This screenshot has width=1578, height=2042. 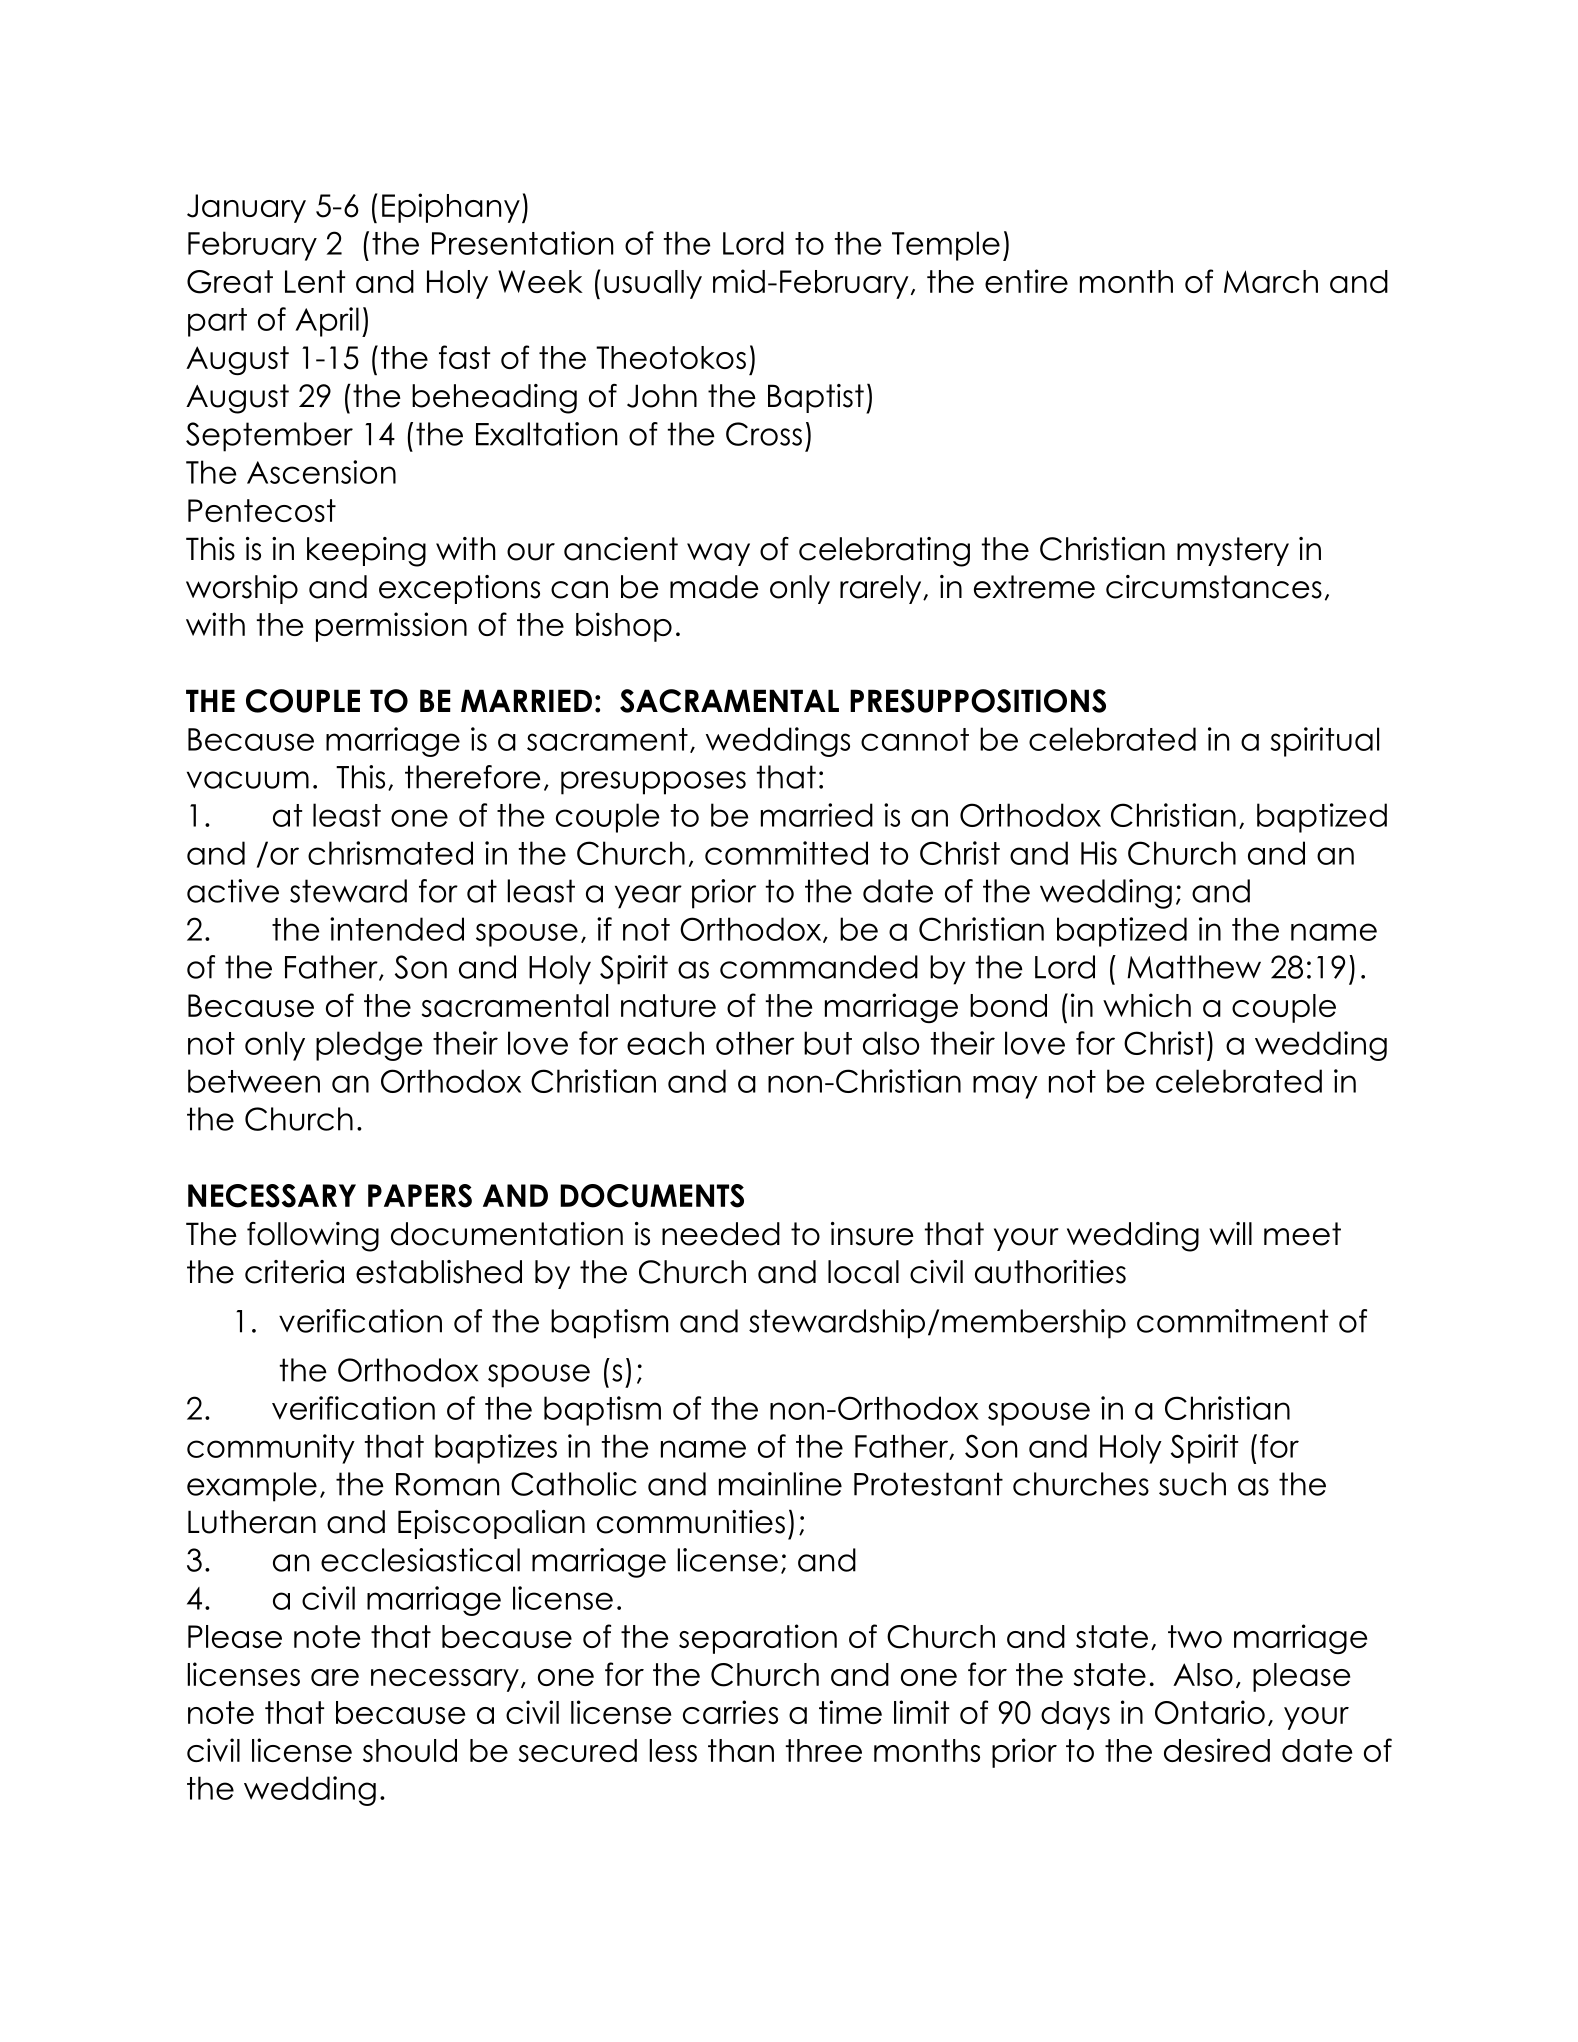 What do you see at coordinates (271, 1449) in the screenshot?
I see `community` at bounding box center [271, 1449].
